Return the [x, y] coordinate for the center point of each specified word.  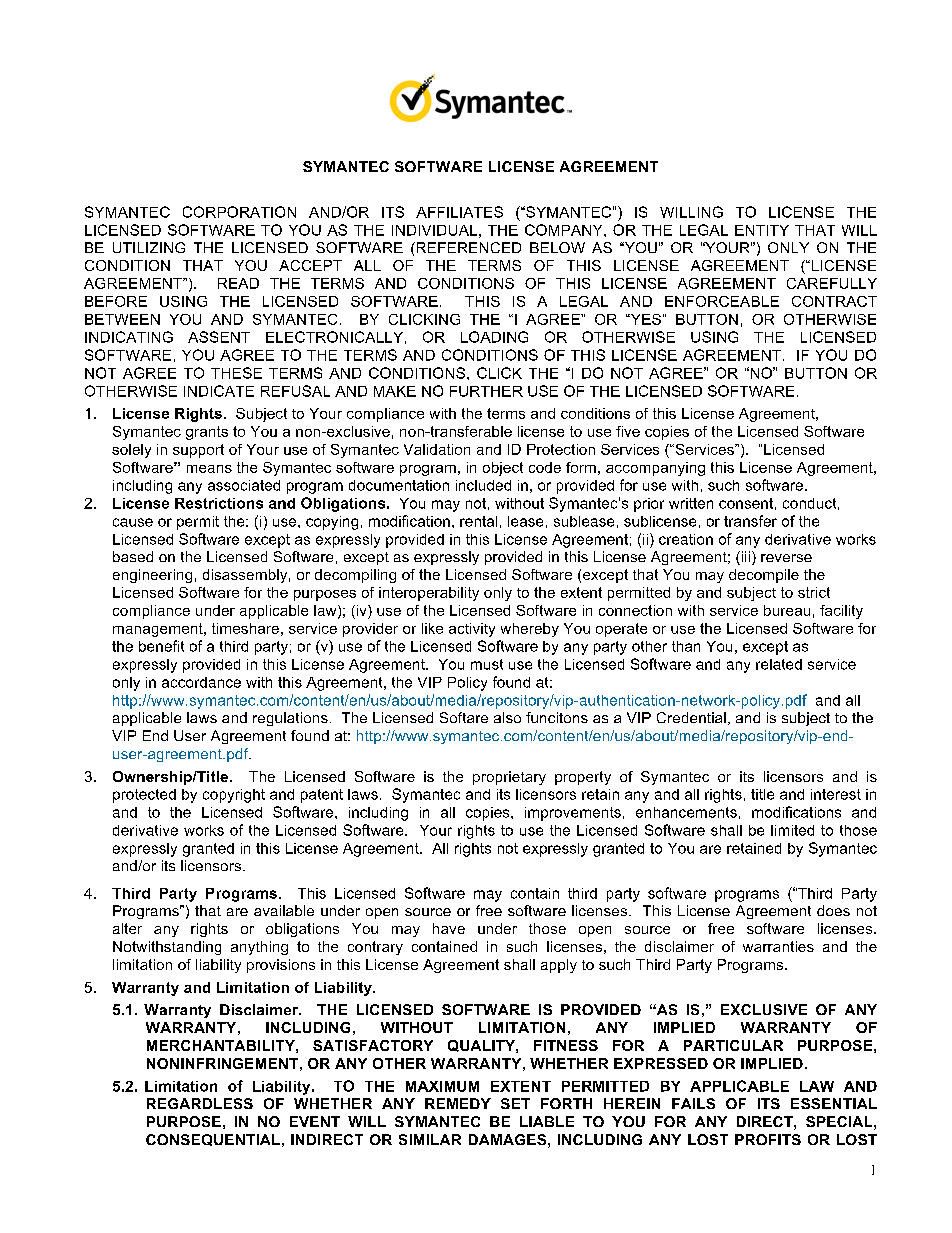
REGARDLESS [200, 1103]
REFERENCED [467, 247]
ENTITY [762, 230]
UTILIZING [149, 247]
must [487, 664]
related [779, 664]
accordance [201, 682]
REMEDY [458, 1103]
